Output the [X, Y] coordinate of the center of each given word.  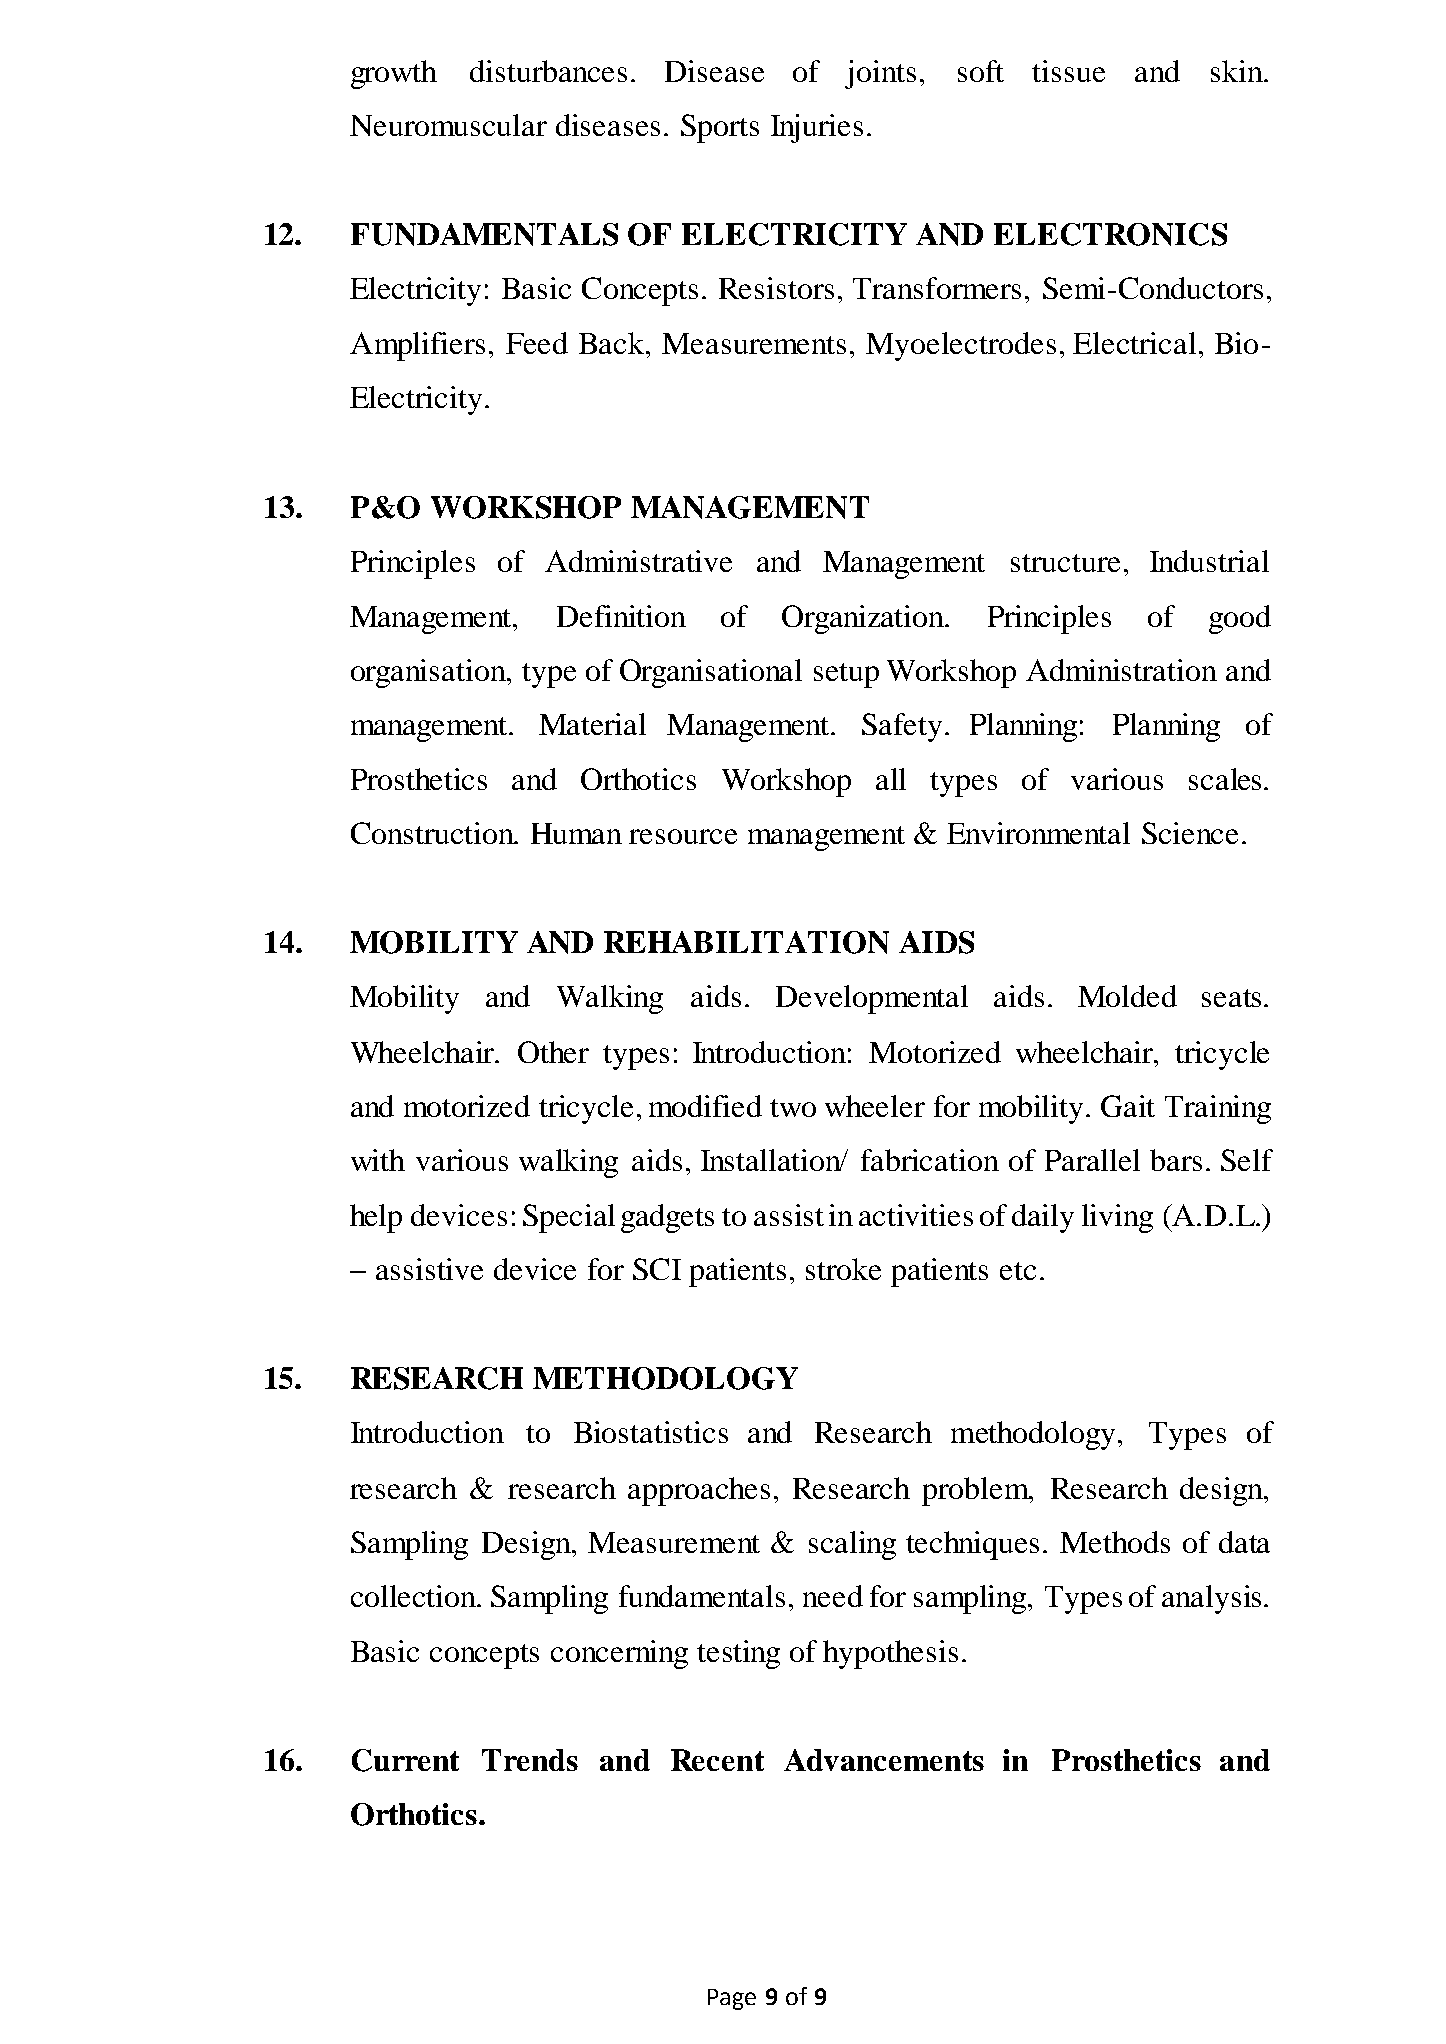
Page [732, 1999]
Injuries [817, 128]
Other [553, 1052]
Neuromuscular [448, 125]
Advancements [884, 1760]
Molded [1127, 996]
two [793, 1108]
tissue [1068, 71]
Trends [530, 1760]
